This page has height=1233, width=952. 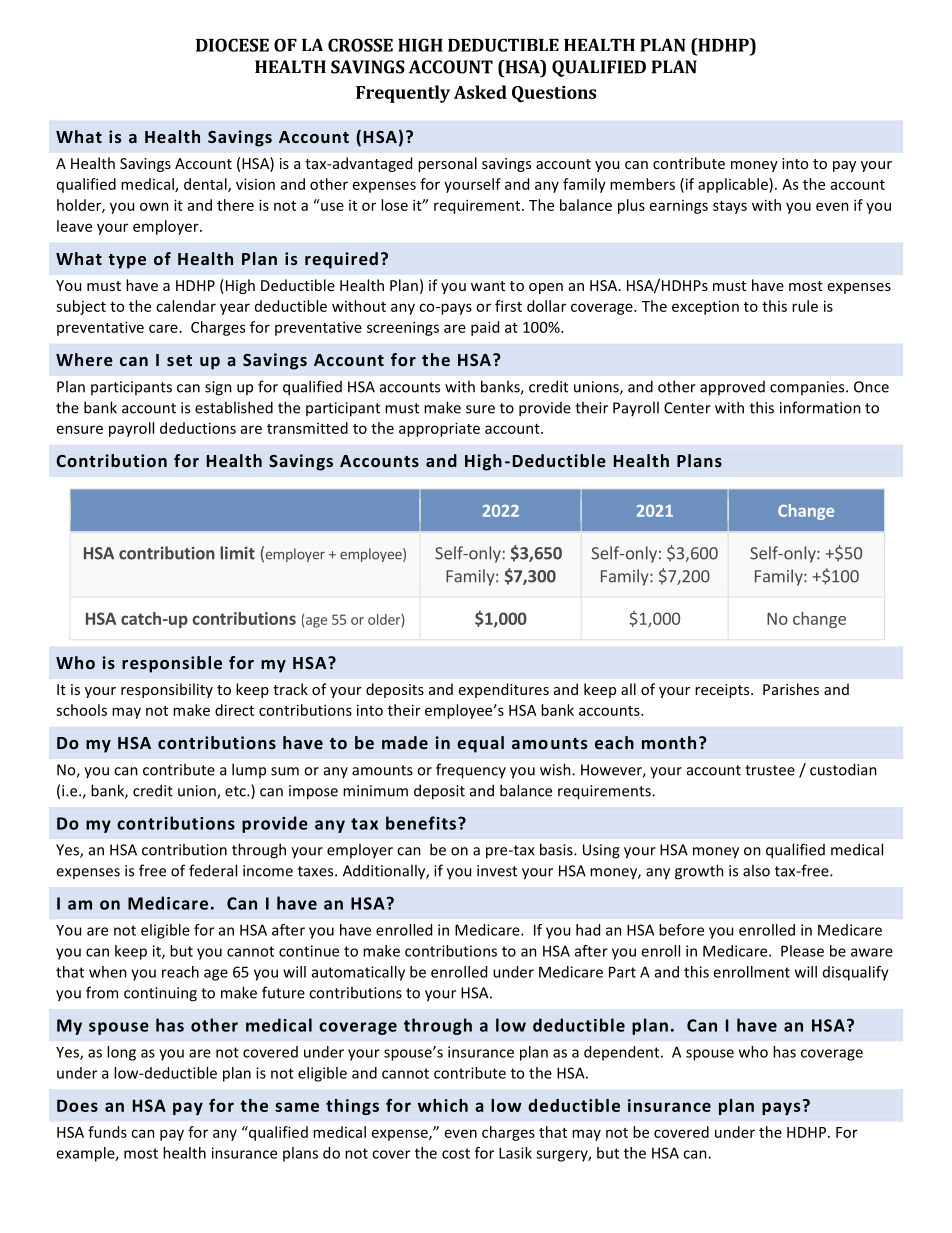 What do you see at coordinates (504, 690) in the page?
I see `expenditures` at bounding box center [504, 690].
